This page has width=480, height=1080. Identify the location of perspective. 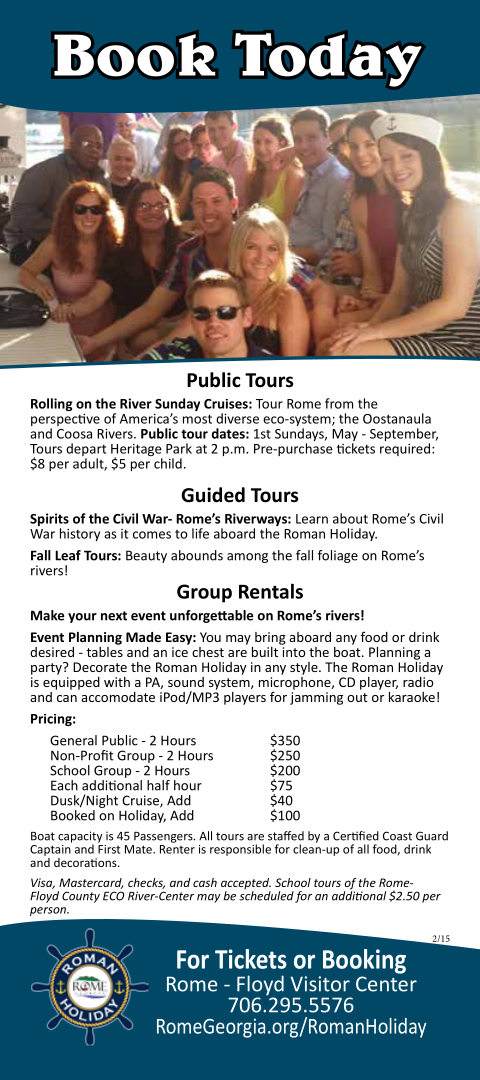
(65, 421).
